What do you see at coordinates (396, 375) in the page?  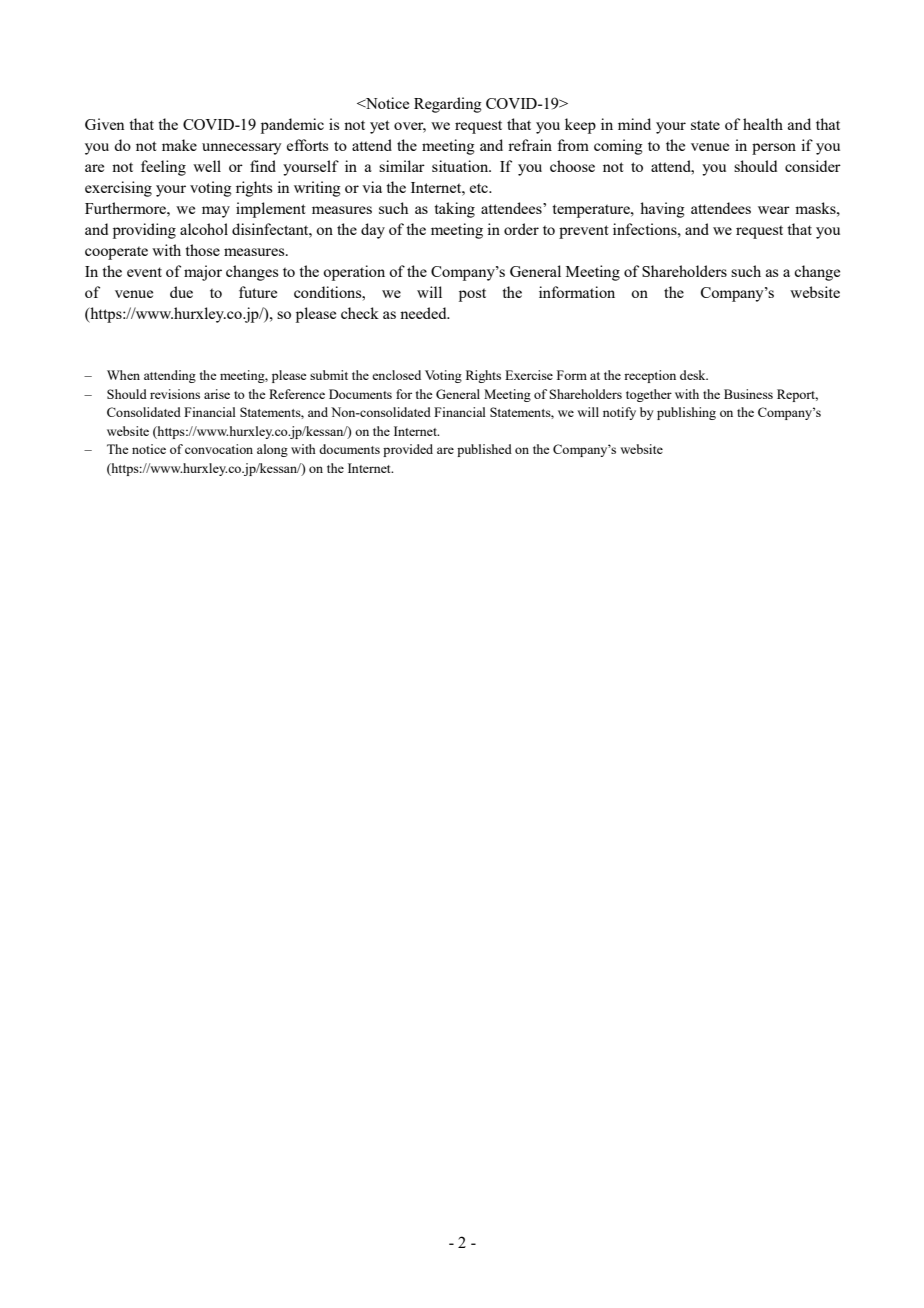 I see `enclosed` at bounding box center [396, 375].
